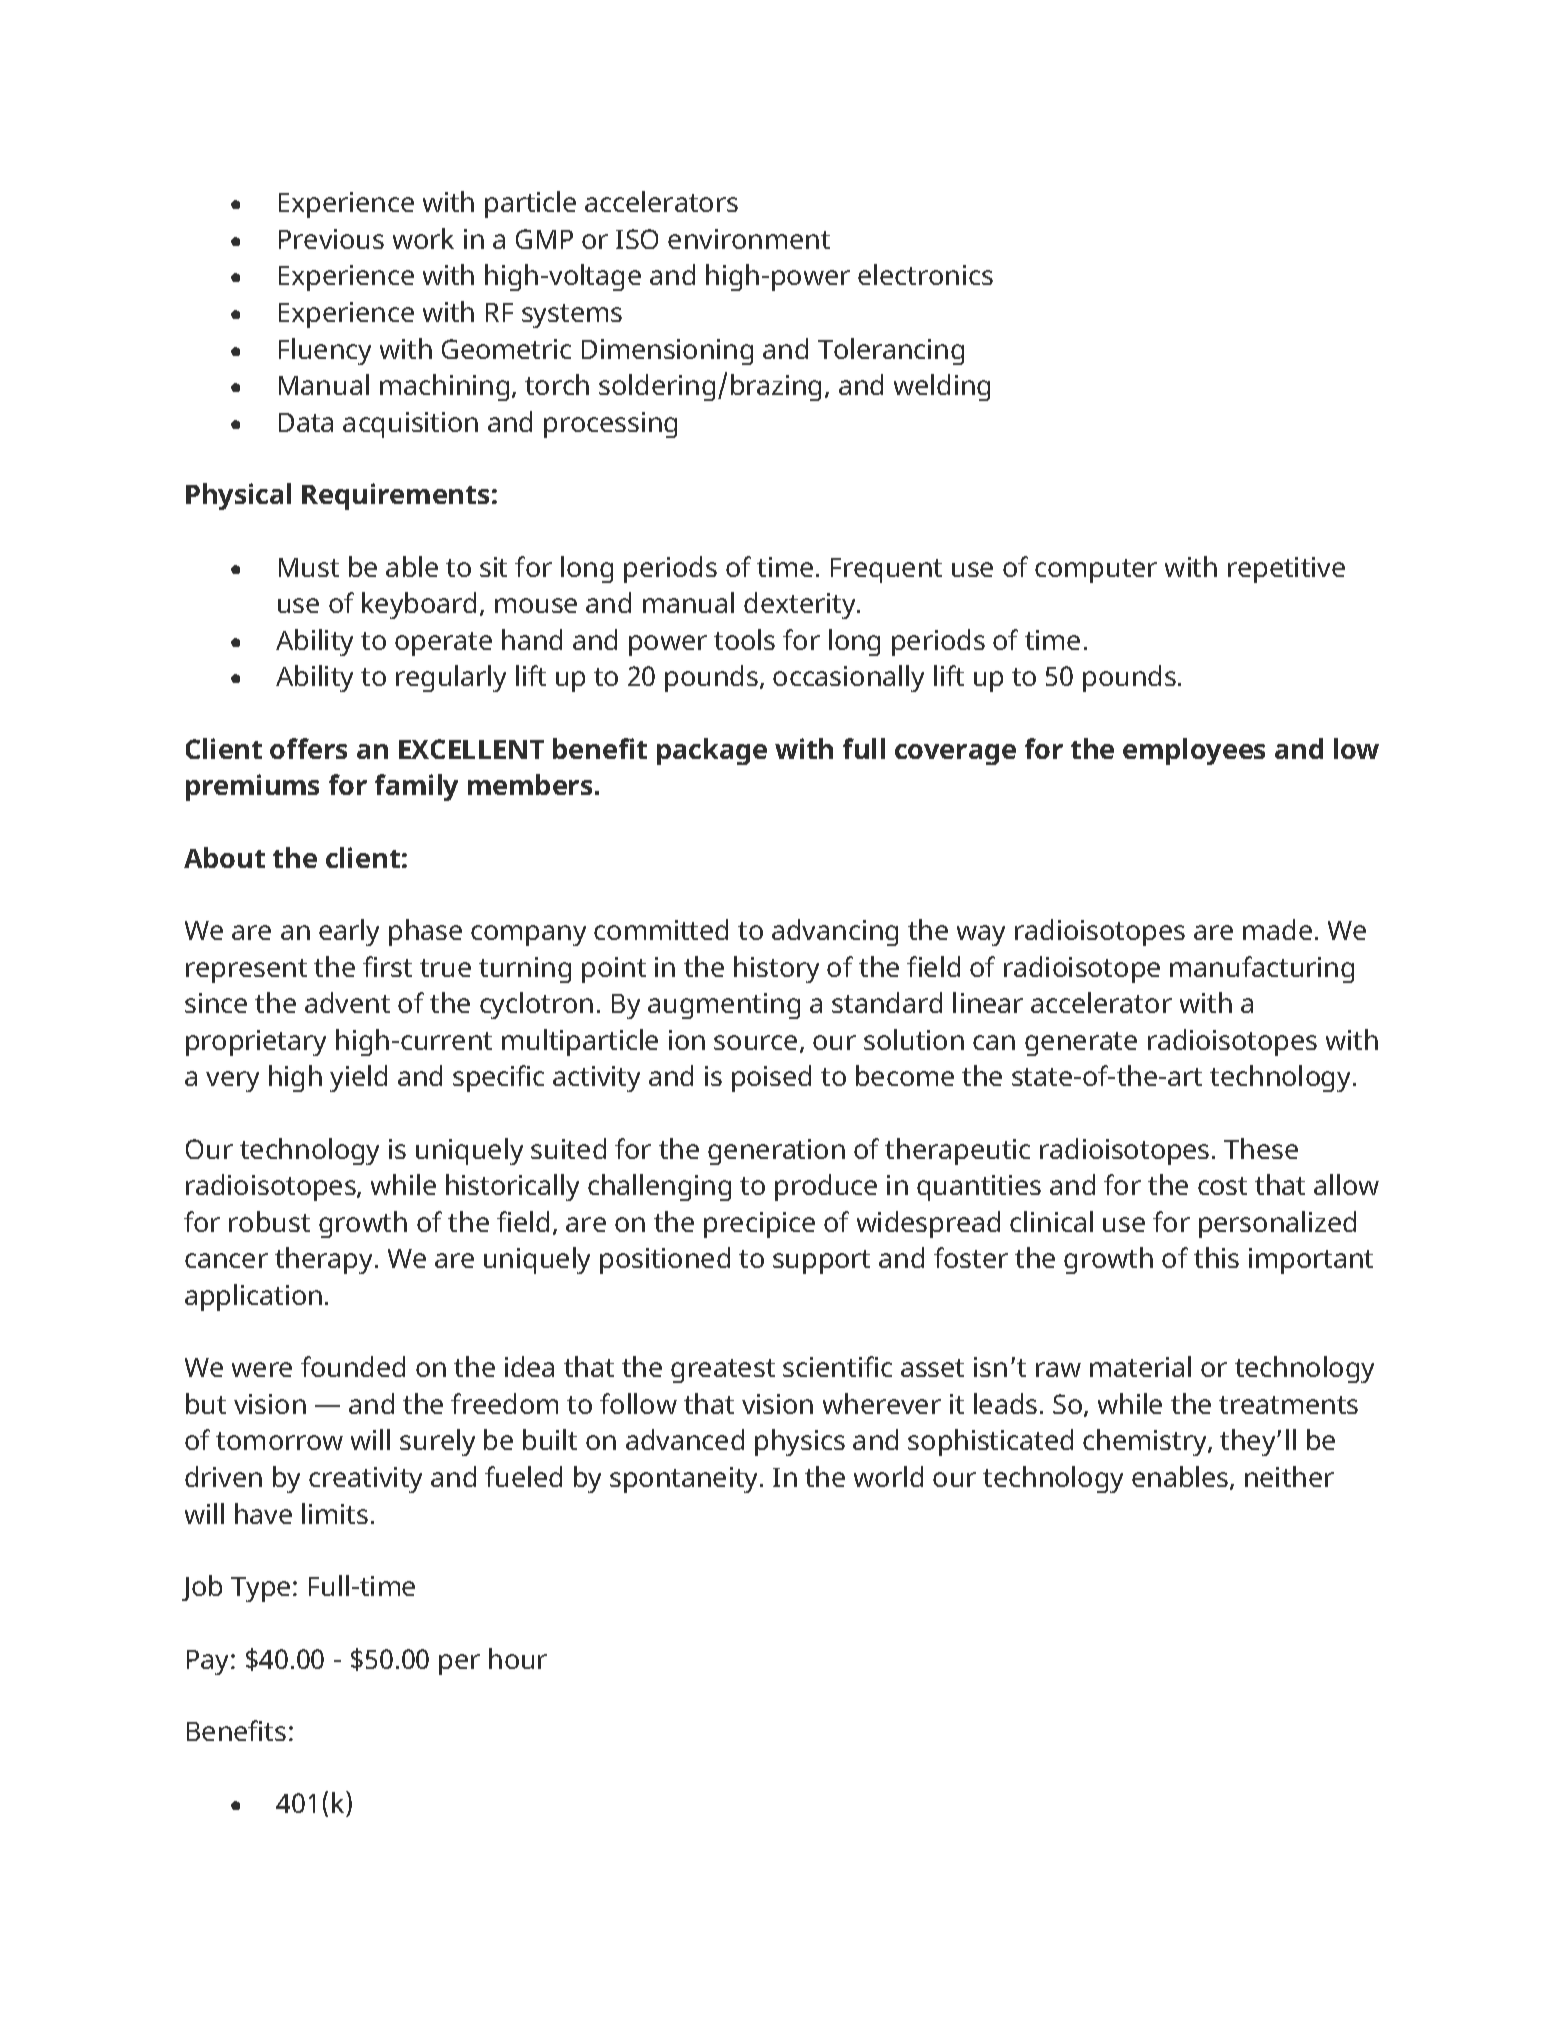  I want to click on support, so click(821, 1262).
